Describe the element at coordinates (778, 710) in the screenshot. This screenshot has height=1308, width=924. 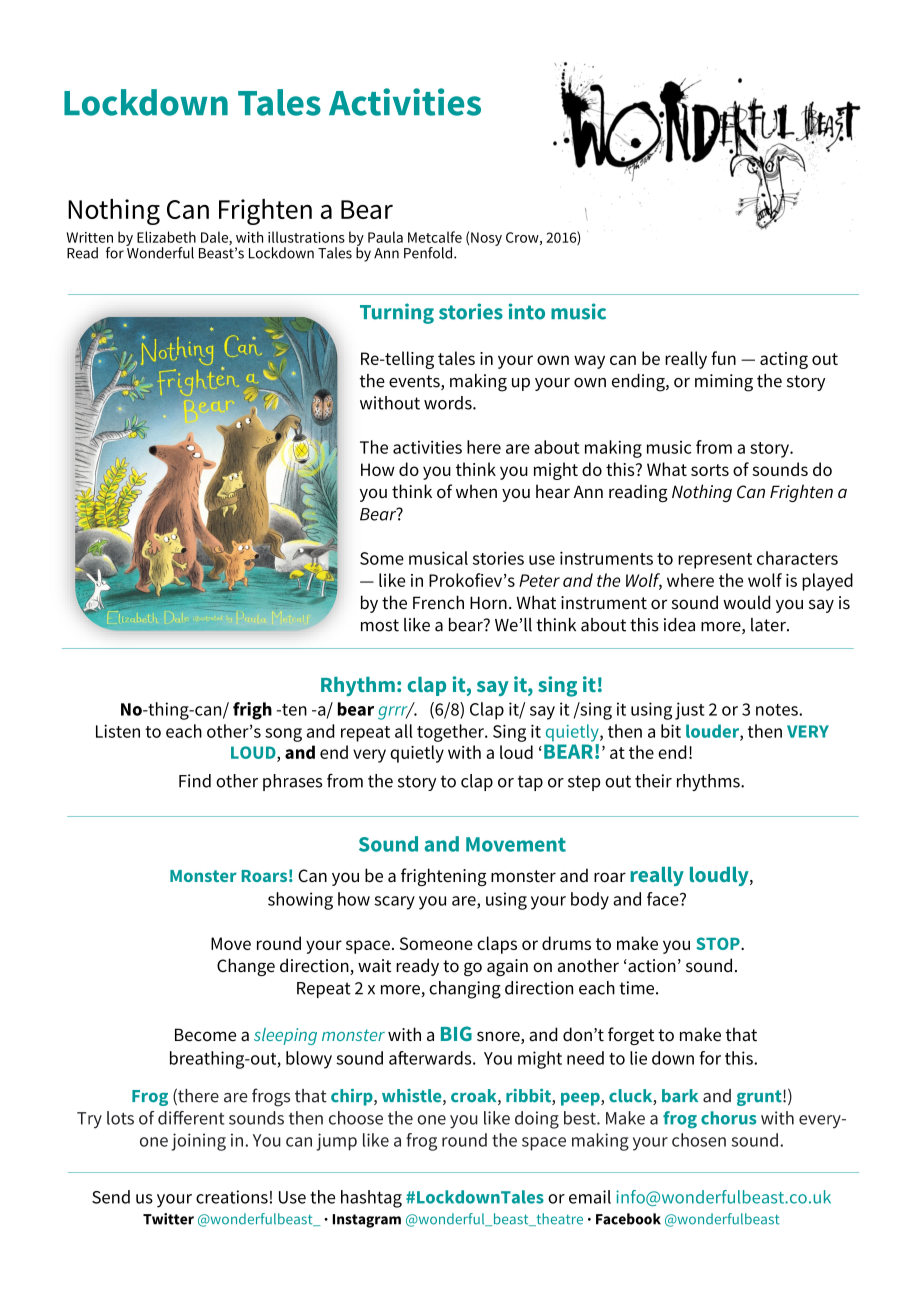
I see `notes` at that location.
